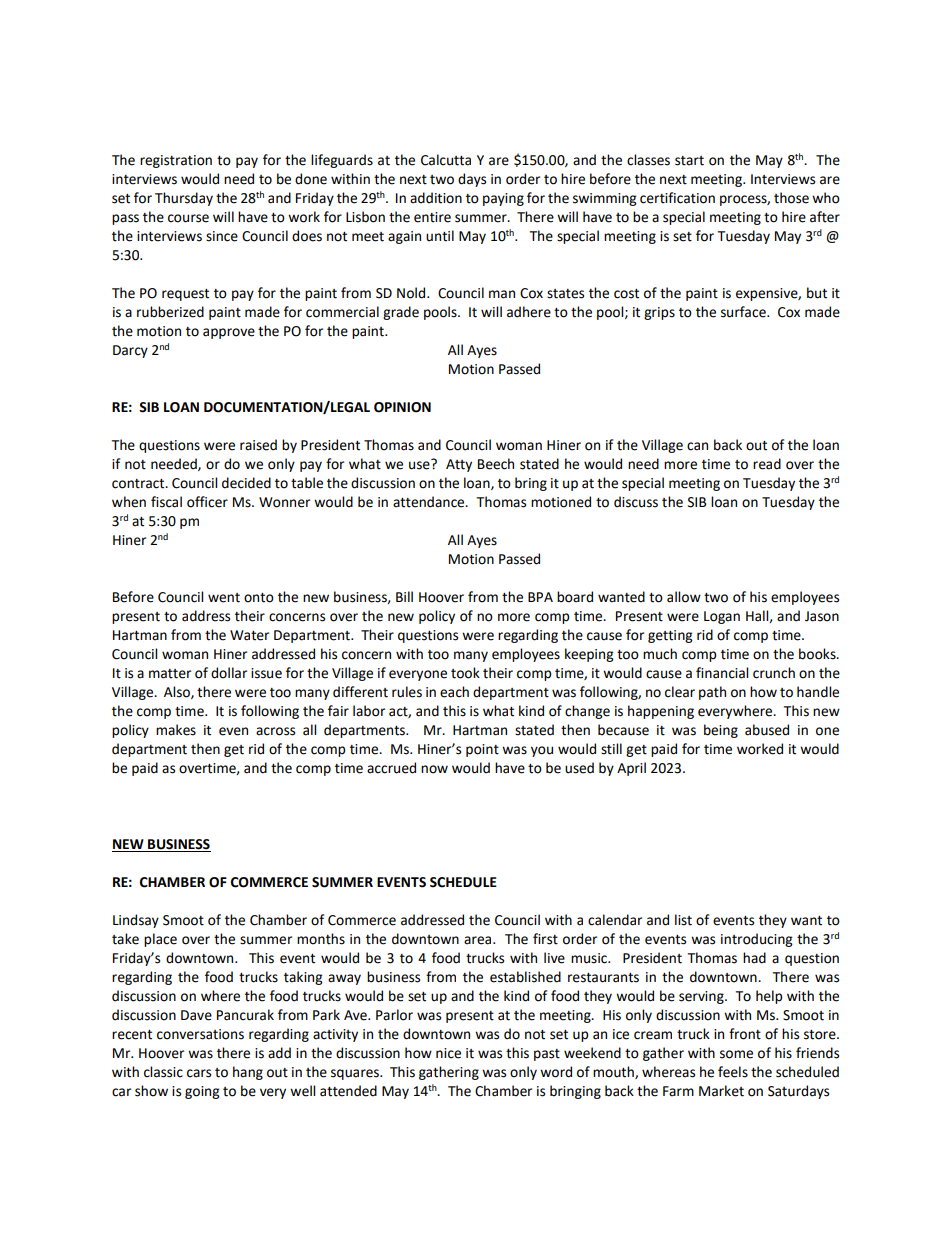  What do you see at coordinates (465, 673) in the screenshot?
I see `took` at bounding box center [465, 673].
